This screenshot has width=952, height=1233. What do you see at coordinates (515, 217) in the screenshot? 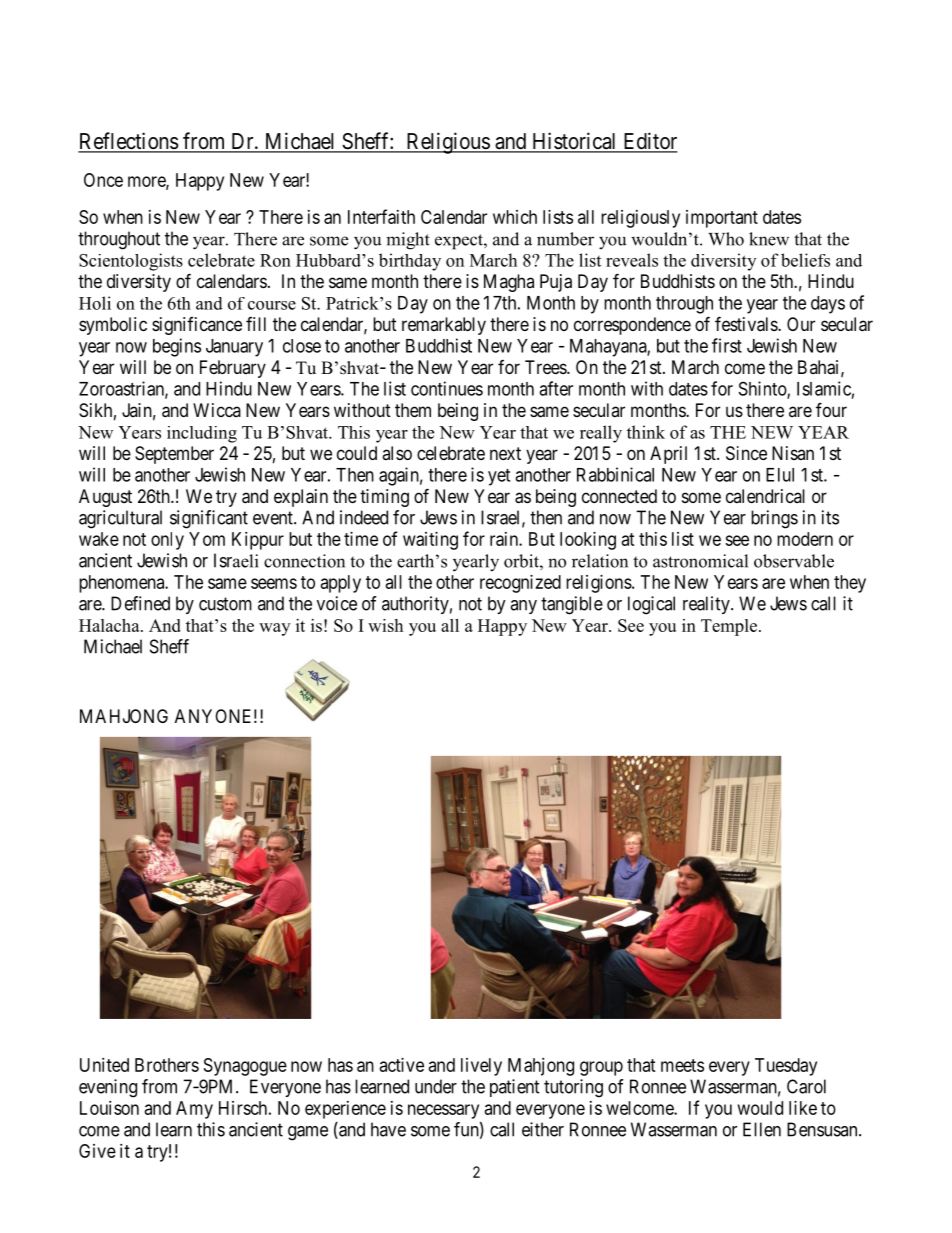
I see `which` at bounding box center [515, 217].
